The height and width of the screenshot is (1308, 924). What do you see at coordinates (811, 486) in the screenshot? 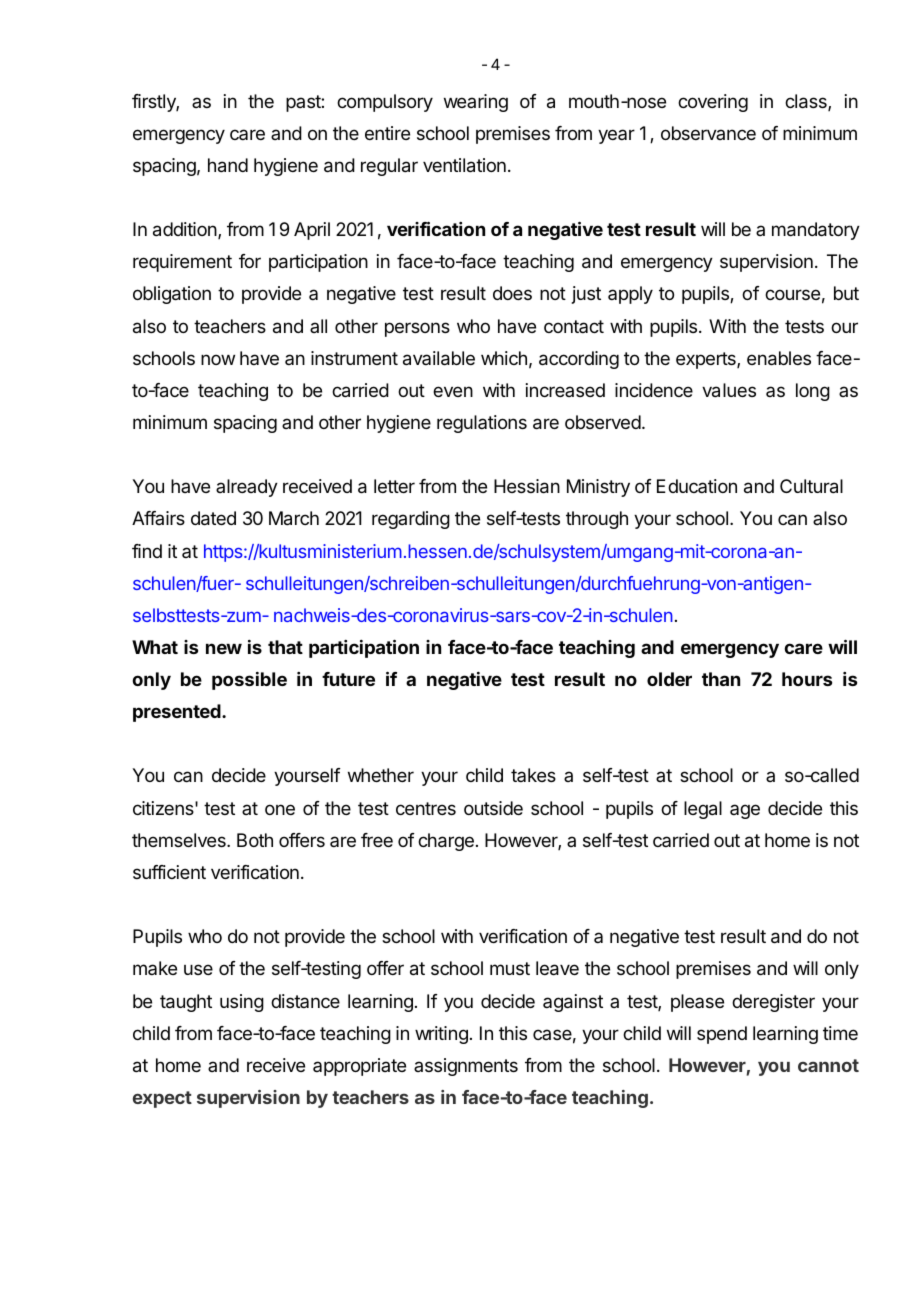
I see `Cultural` at bounding box center [811, 486].
